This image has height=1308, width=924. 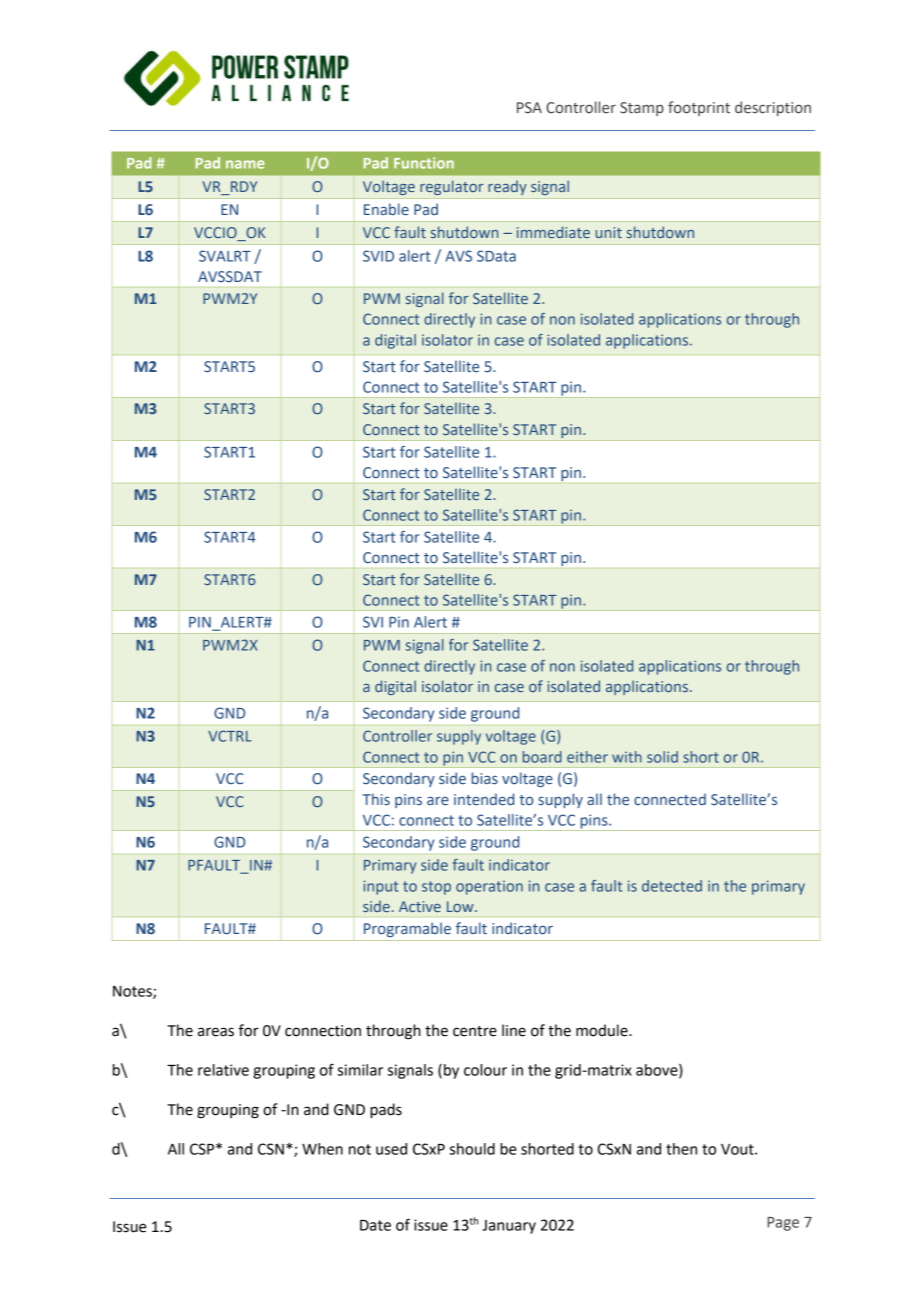 What do you see at coordinates (472, 1149) in the image?
I see `should` at bounding box center [472, 1149].
